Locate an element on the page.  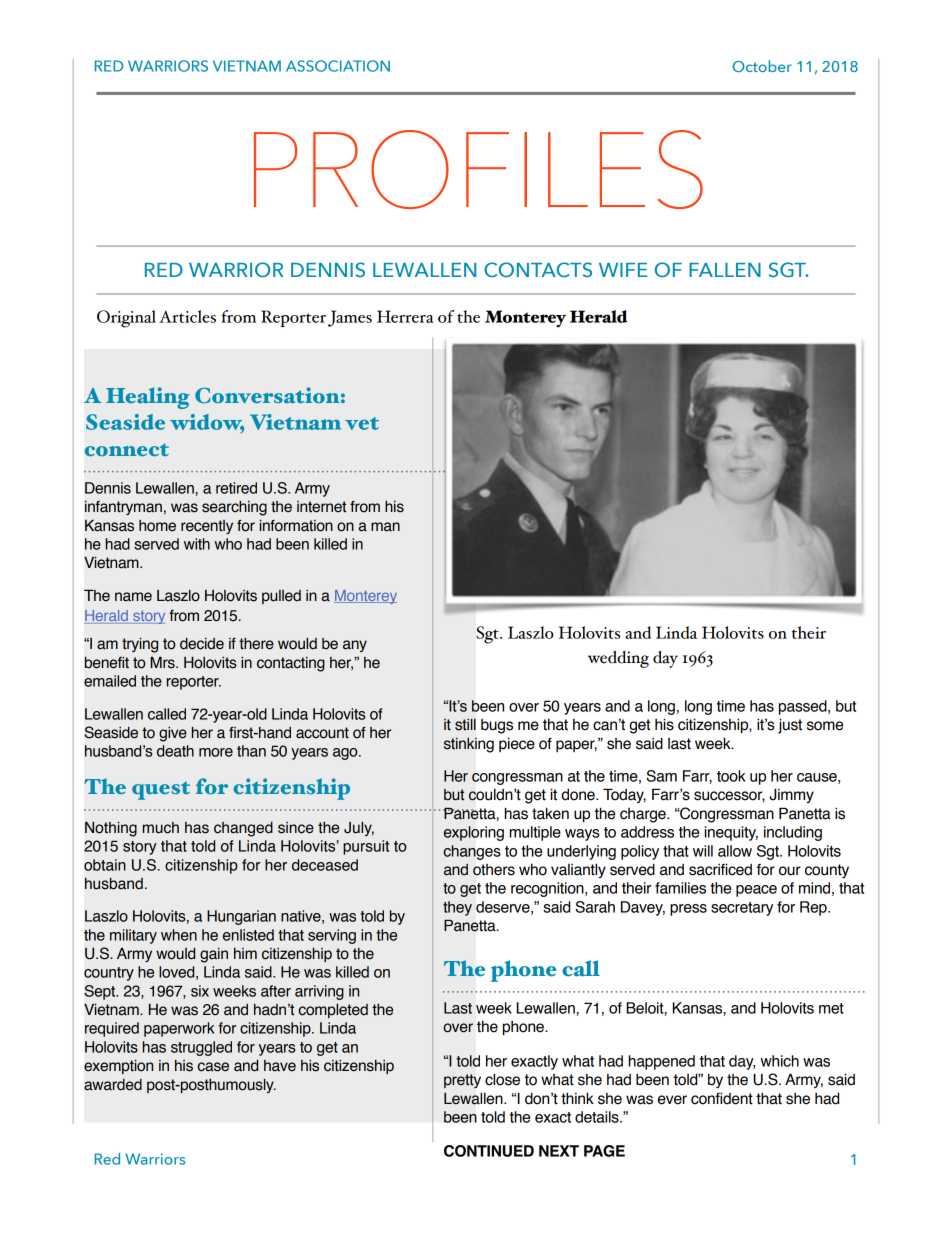
CONTINUED is located at coordinates (489, 1151).
